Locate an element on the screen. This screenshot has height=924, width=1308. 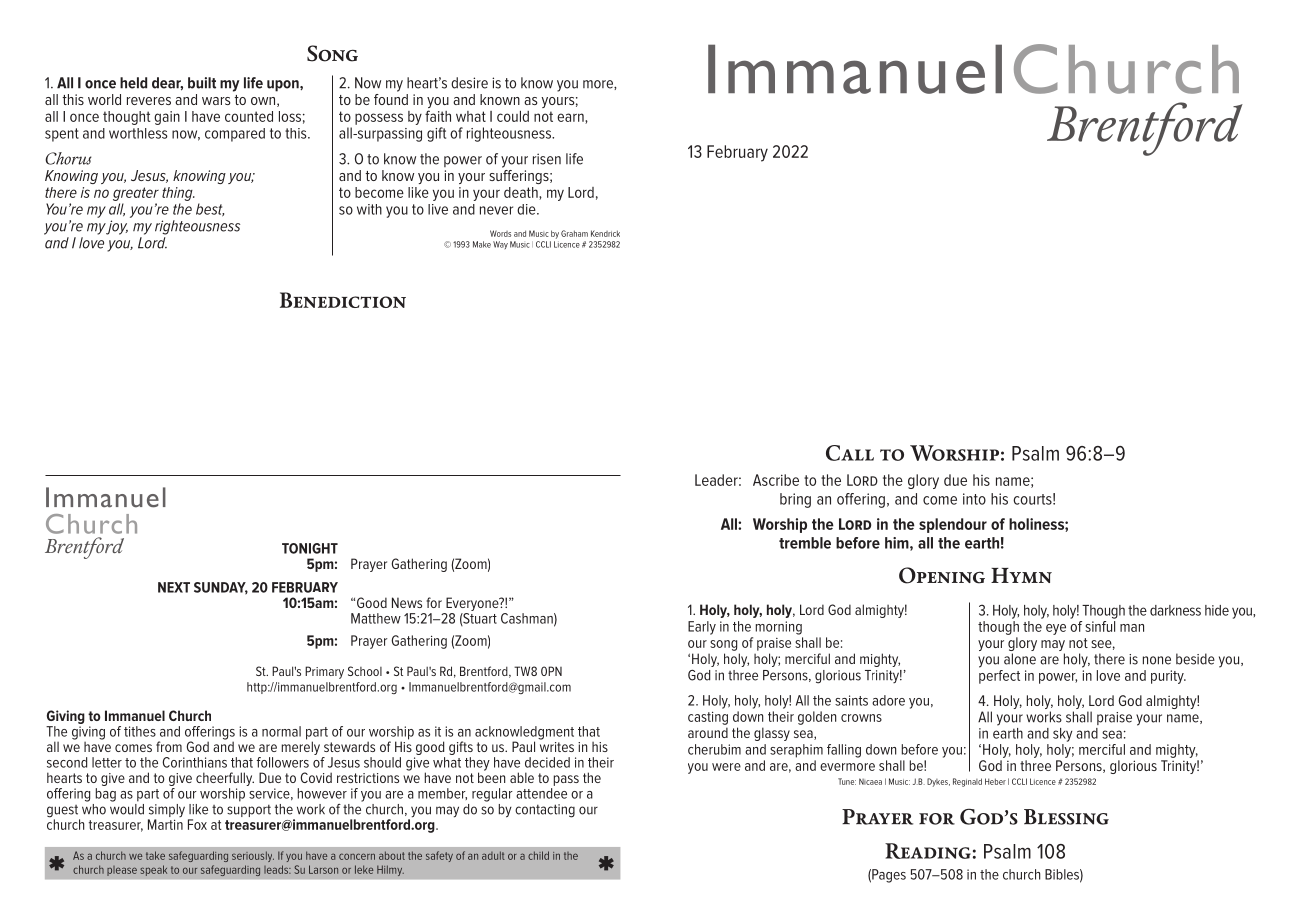
risen is located at coordinates (547, 159).
